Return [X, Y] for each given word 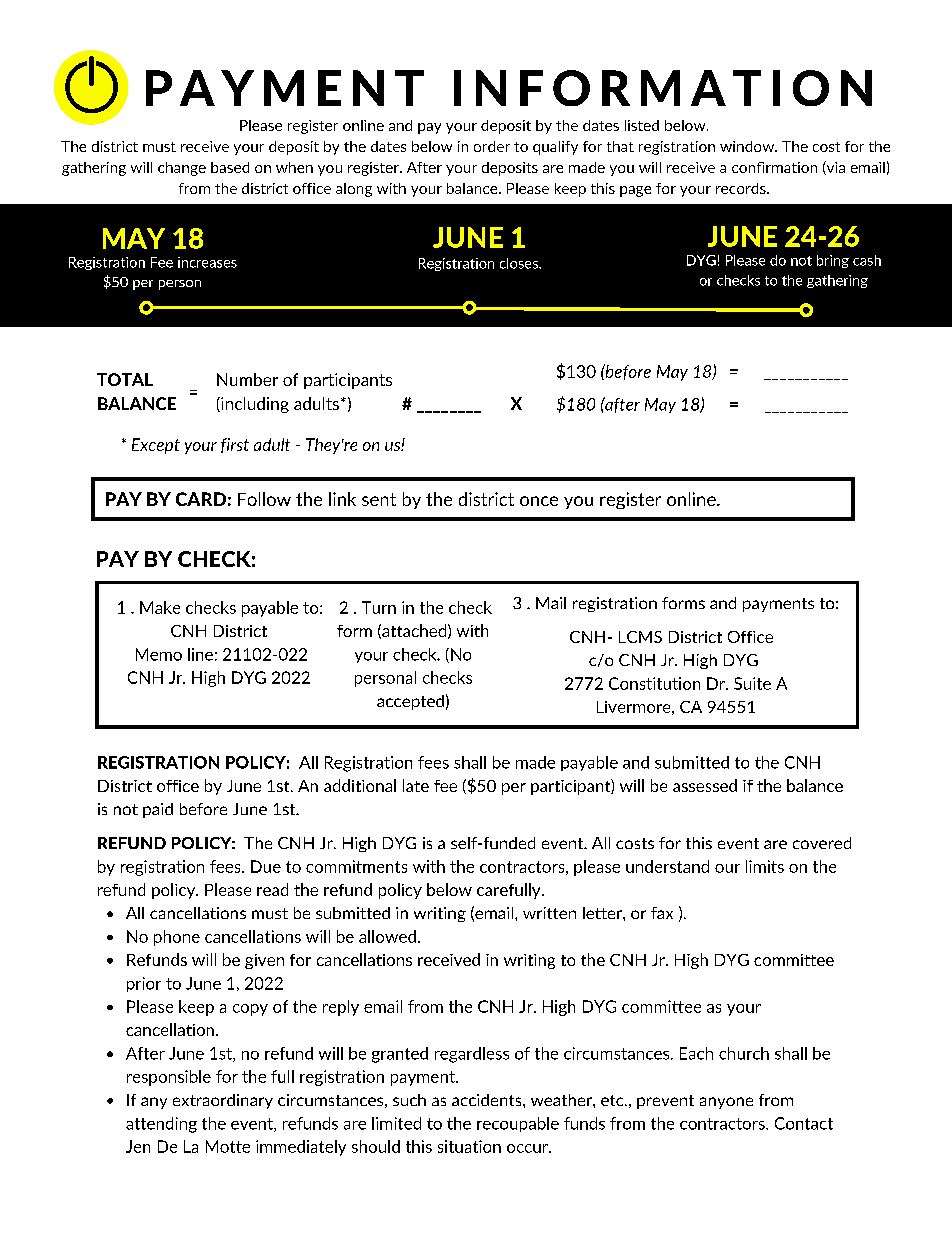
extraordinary [223, 1101]
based [230, 167]
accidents [488, 1100]
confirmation [774, 167]
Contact [804, 1123]
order [492, 146]
